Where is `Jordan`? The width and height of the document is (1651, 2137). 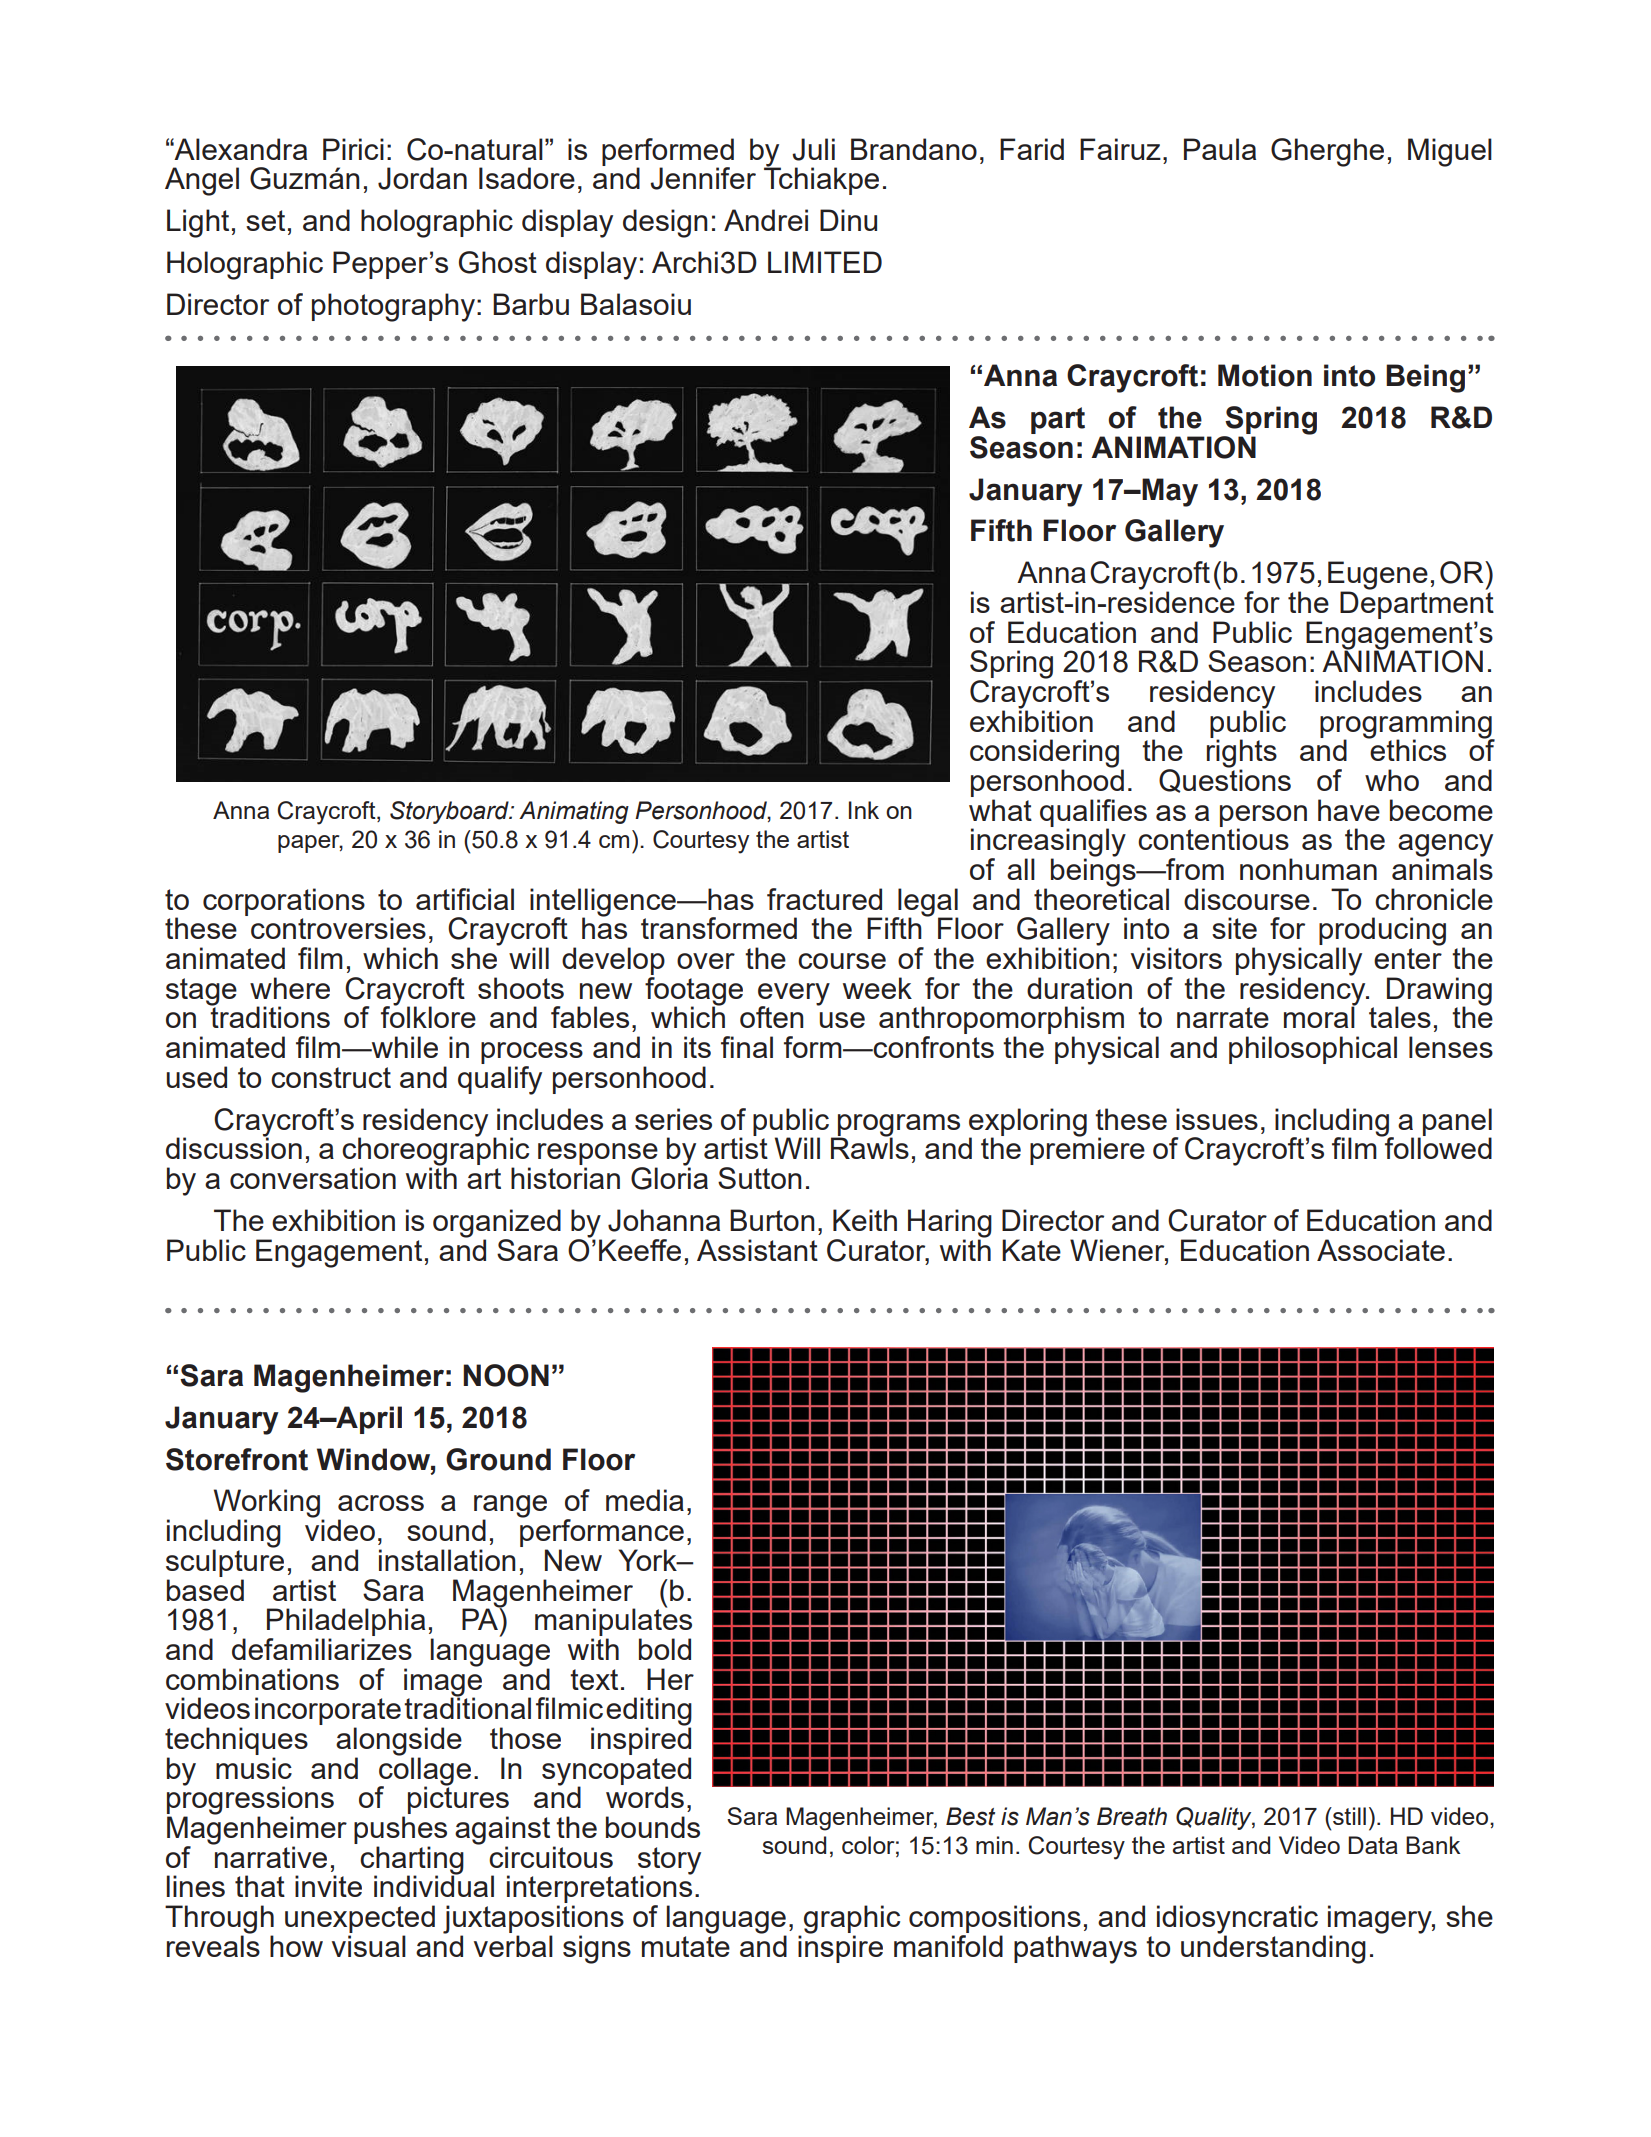
Jordan is located at coordinates (422, 178).
